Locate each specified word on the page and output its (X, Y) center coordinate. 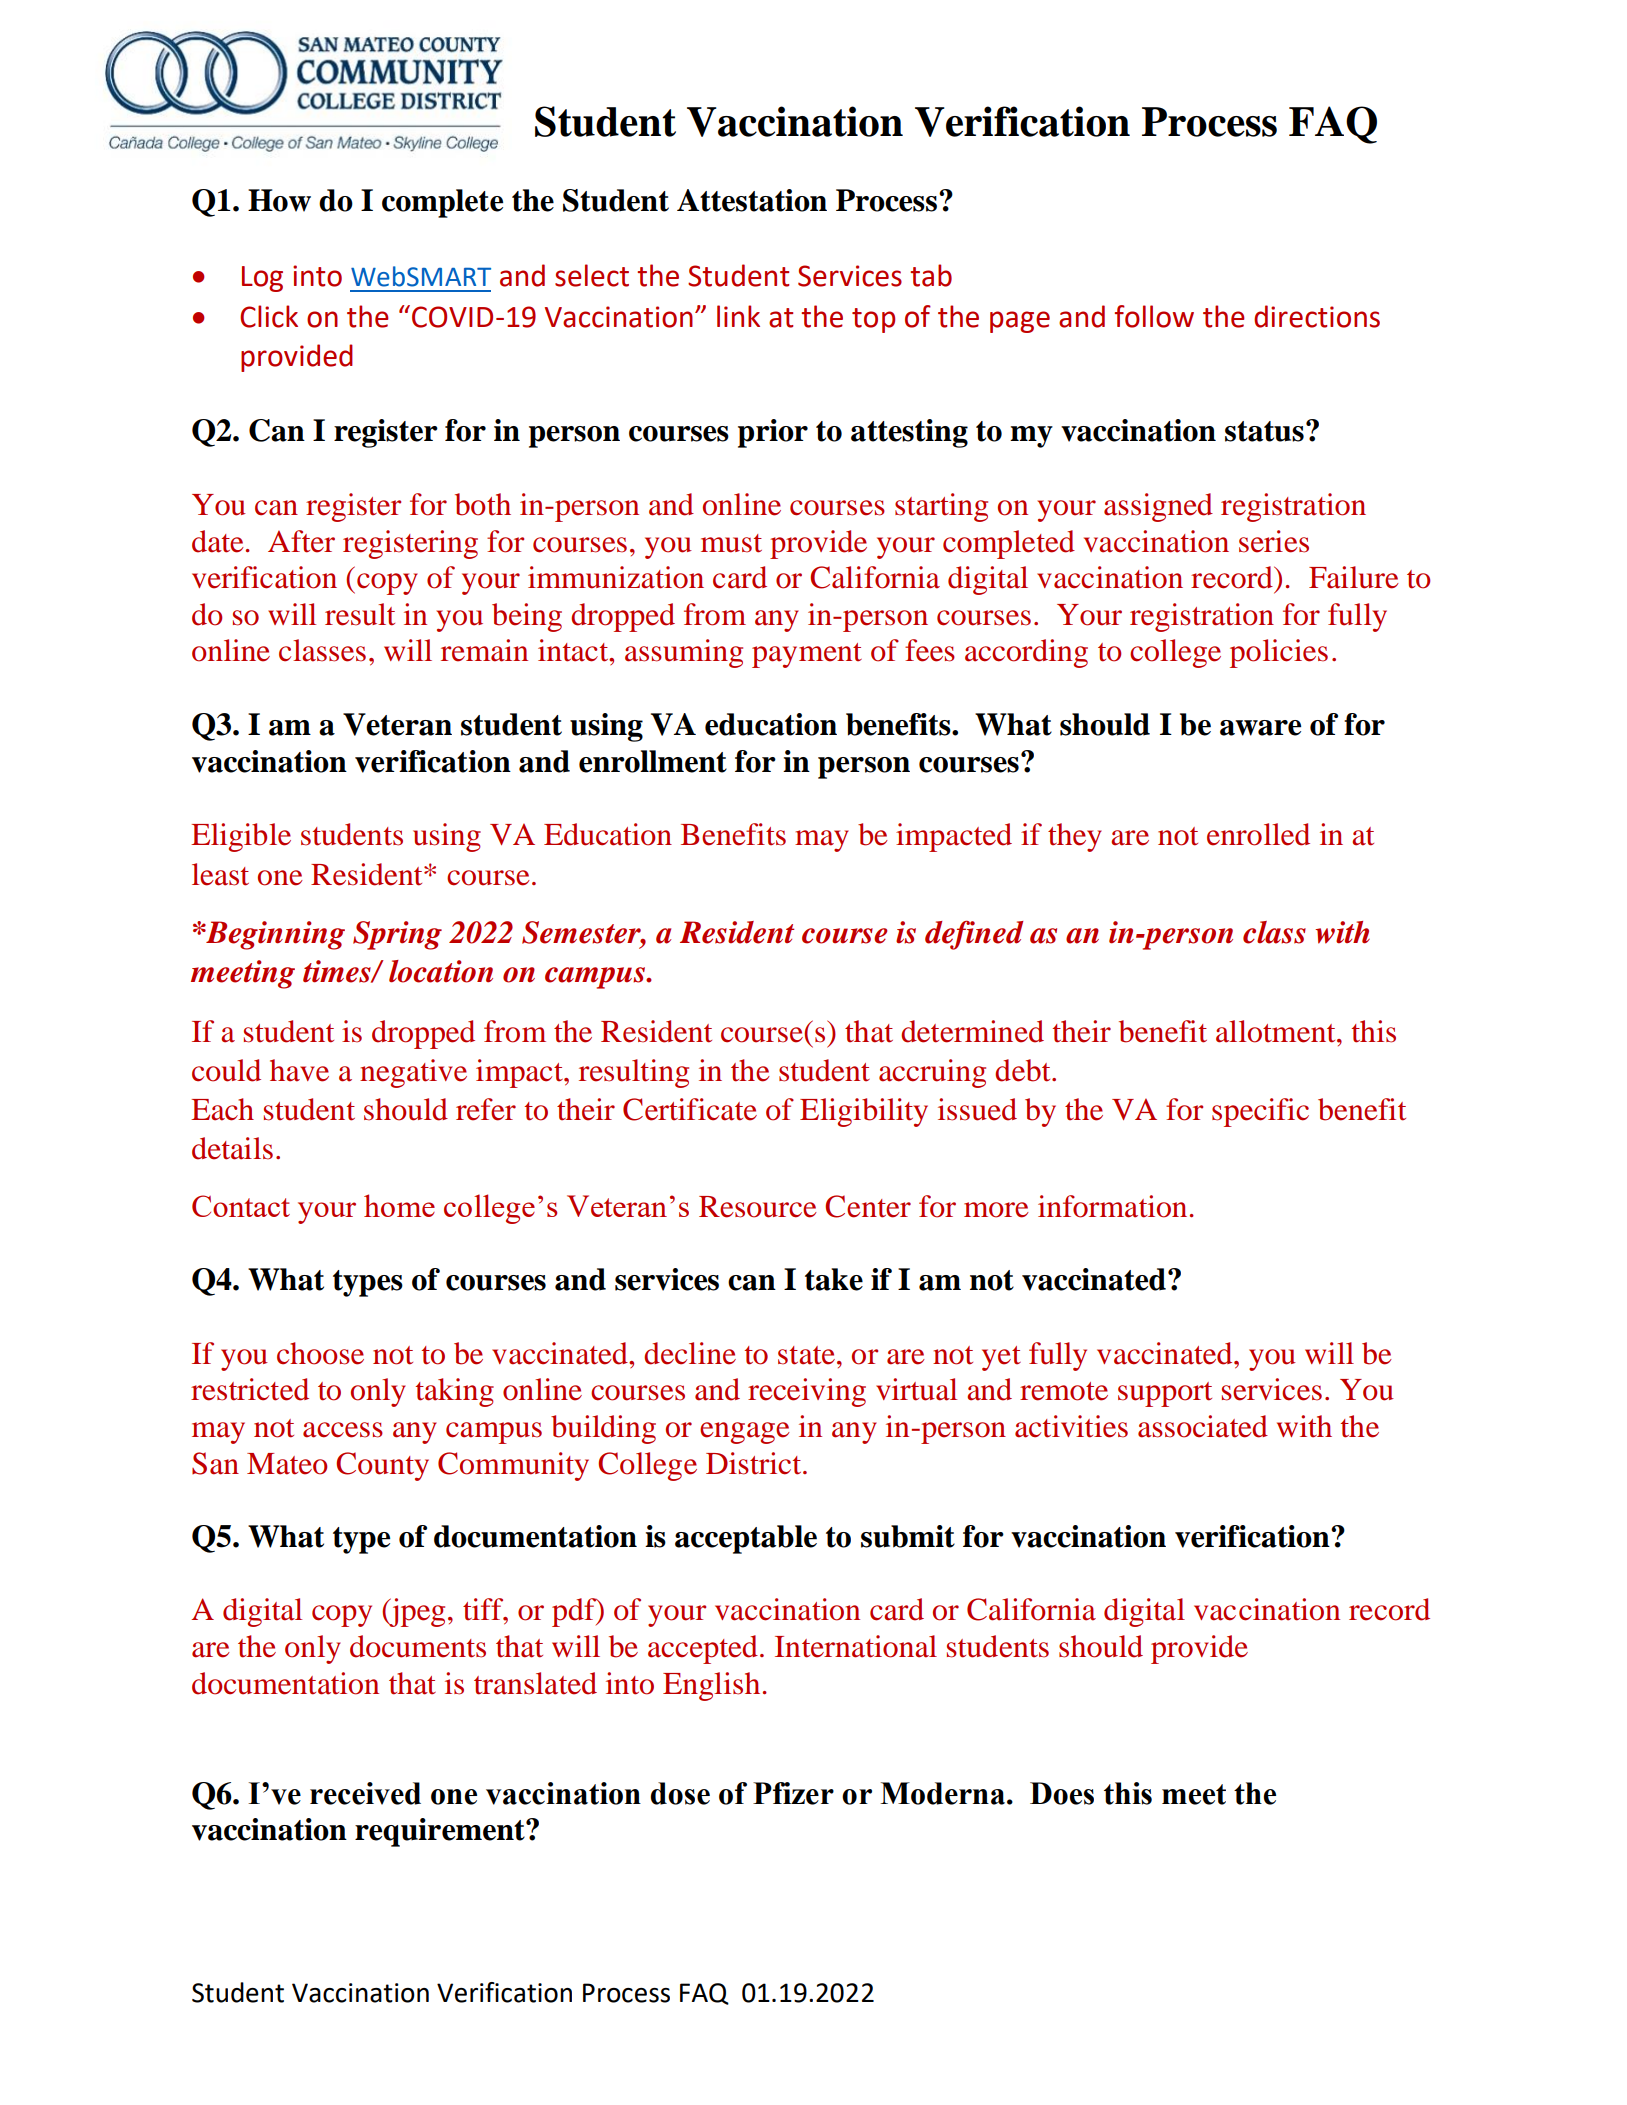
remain (484, 650)
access (343, 1430)
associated (1203, 1426)
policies (1279, 653)
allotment (1277, 1031)
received (365, 1793)
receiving (807, 1392)
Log (262, 279)
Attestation (752, 200)
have (299, 1070)
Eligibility (864, 1112)
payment (807, 655)
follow (1154, 316)
